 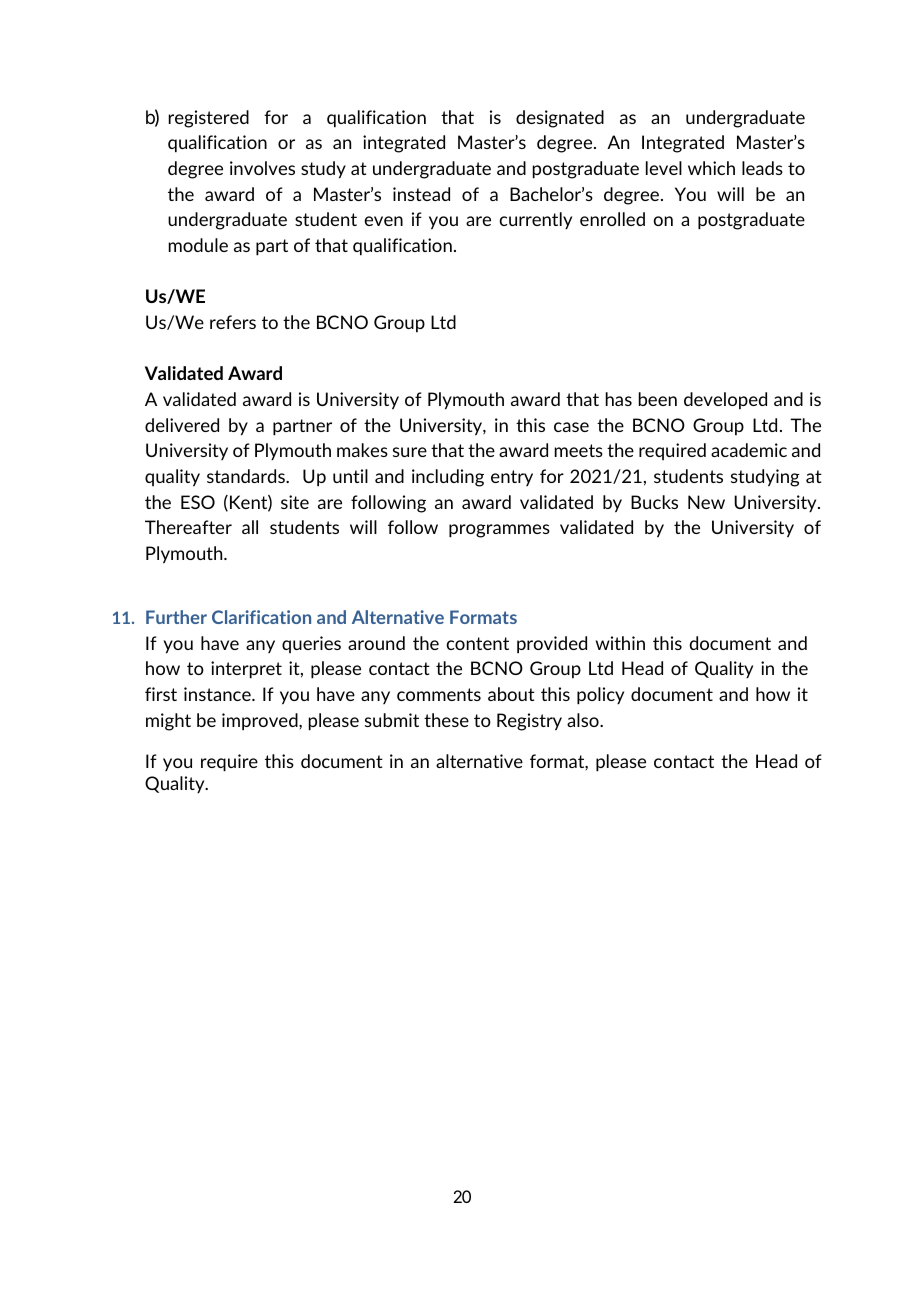 I want to click on been, so click(x=658, y=399).
